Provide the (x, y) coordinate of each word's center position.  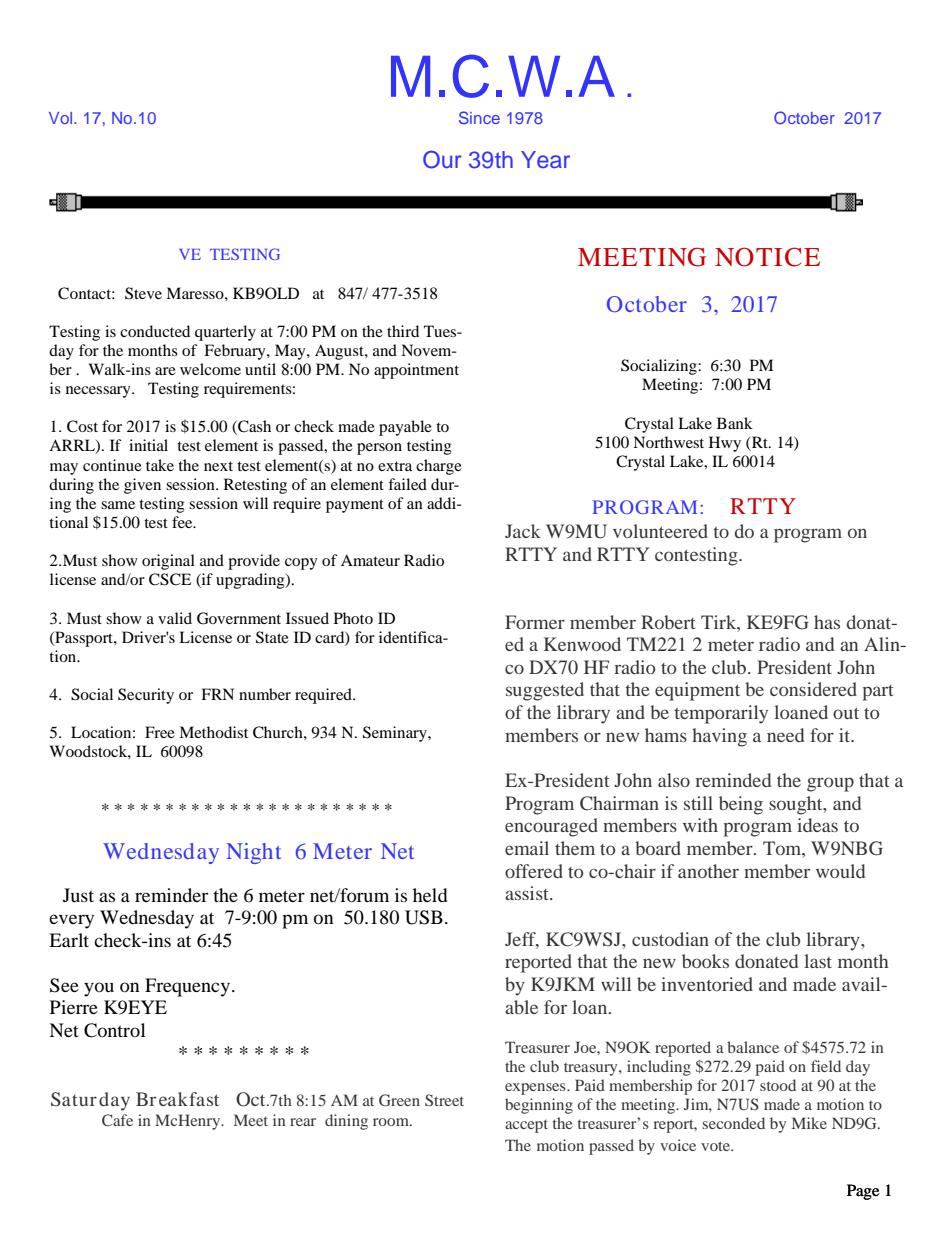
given (142, 486)
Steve (143, 293)
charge (439, 467)
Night (253, 853)
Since (479, 117)
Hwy (725, 444)
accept (526, 1126)
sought (797, 805)
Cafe (117, 1120)
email (527, 848)
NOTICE (767, 257)
